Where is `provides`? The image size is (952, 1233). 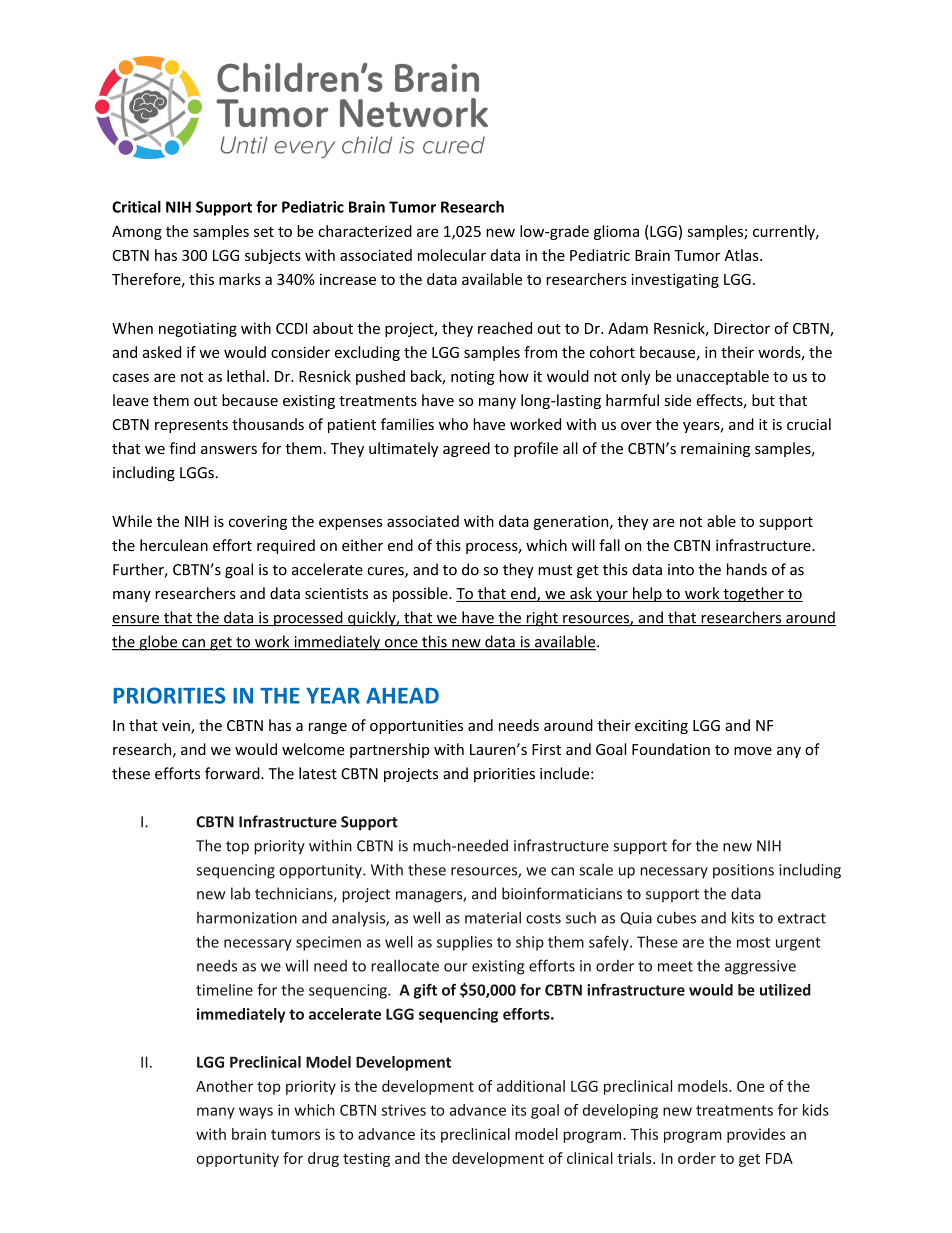
provides is located at coordinates (756, 1135).
